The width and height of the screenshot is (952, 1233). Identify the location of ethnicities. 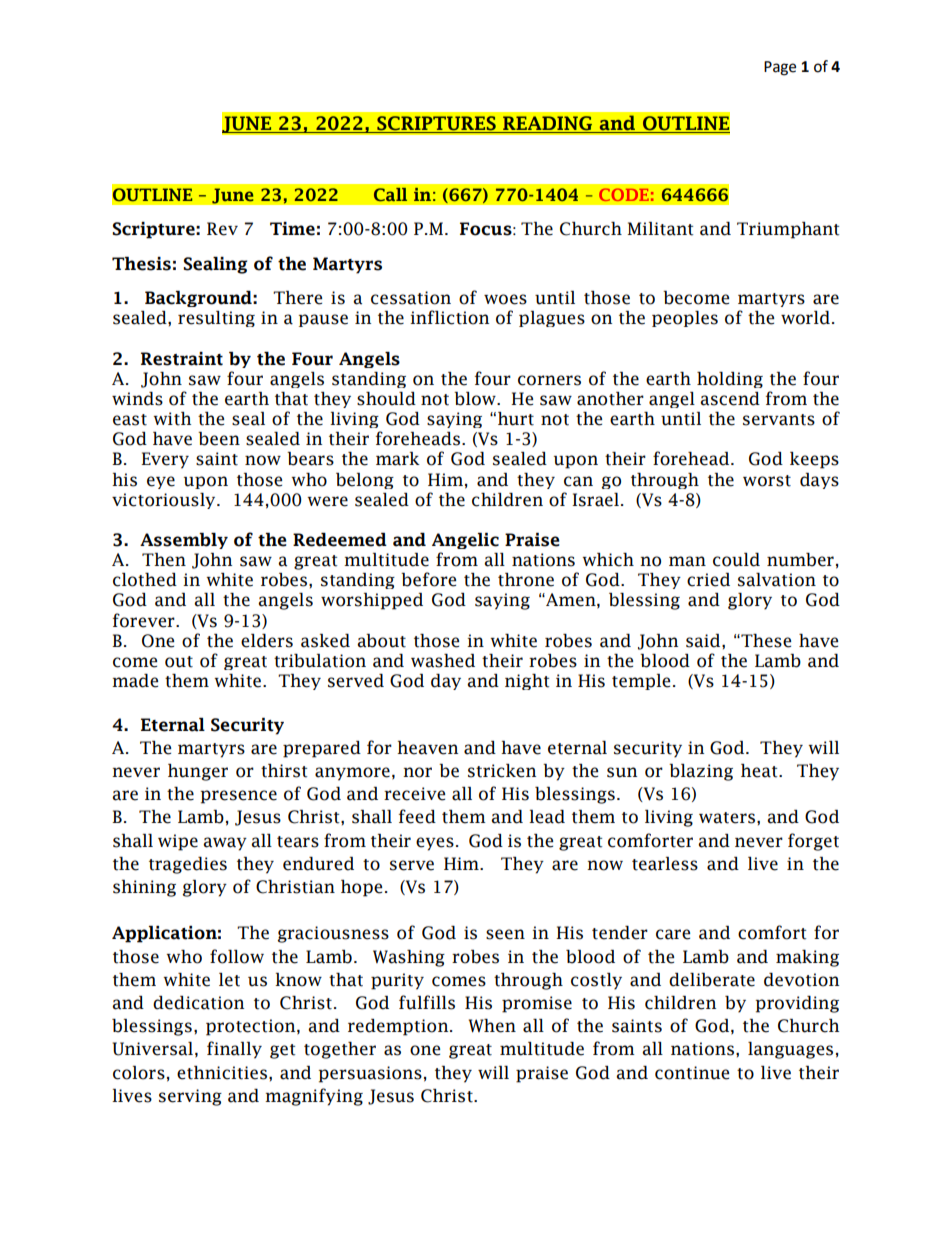
(223, 1073).
